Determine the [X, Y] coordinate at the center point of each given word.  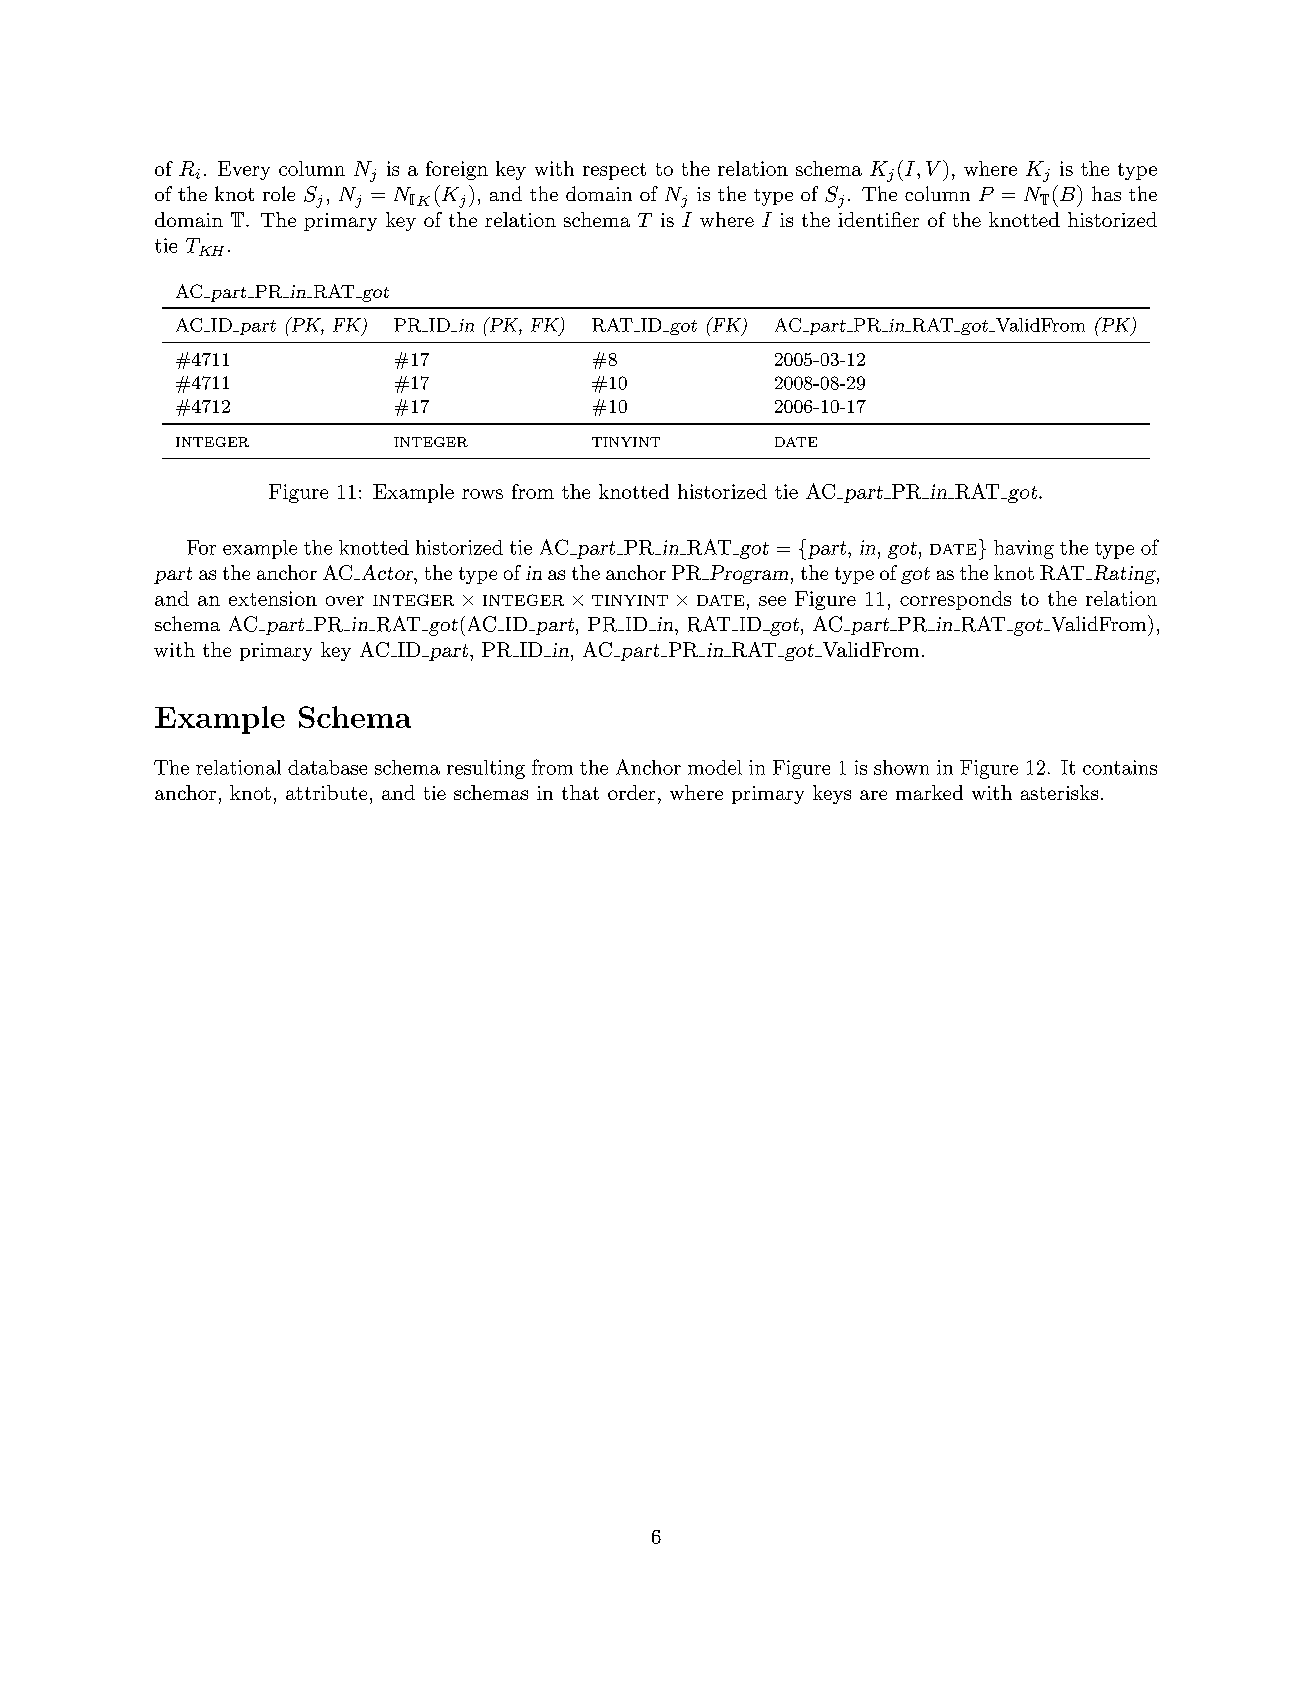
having [1024, 549]
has [1106, 193]
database [327, 767]
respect [614, 171]
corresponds [955, 600]
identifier [878, 219]
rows [482, 494]
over [345, 601]
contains [1120, 767]
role [279, 193]
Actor [387, 574]
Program [748, 574]
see [772, 601]
